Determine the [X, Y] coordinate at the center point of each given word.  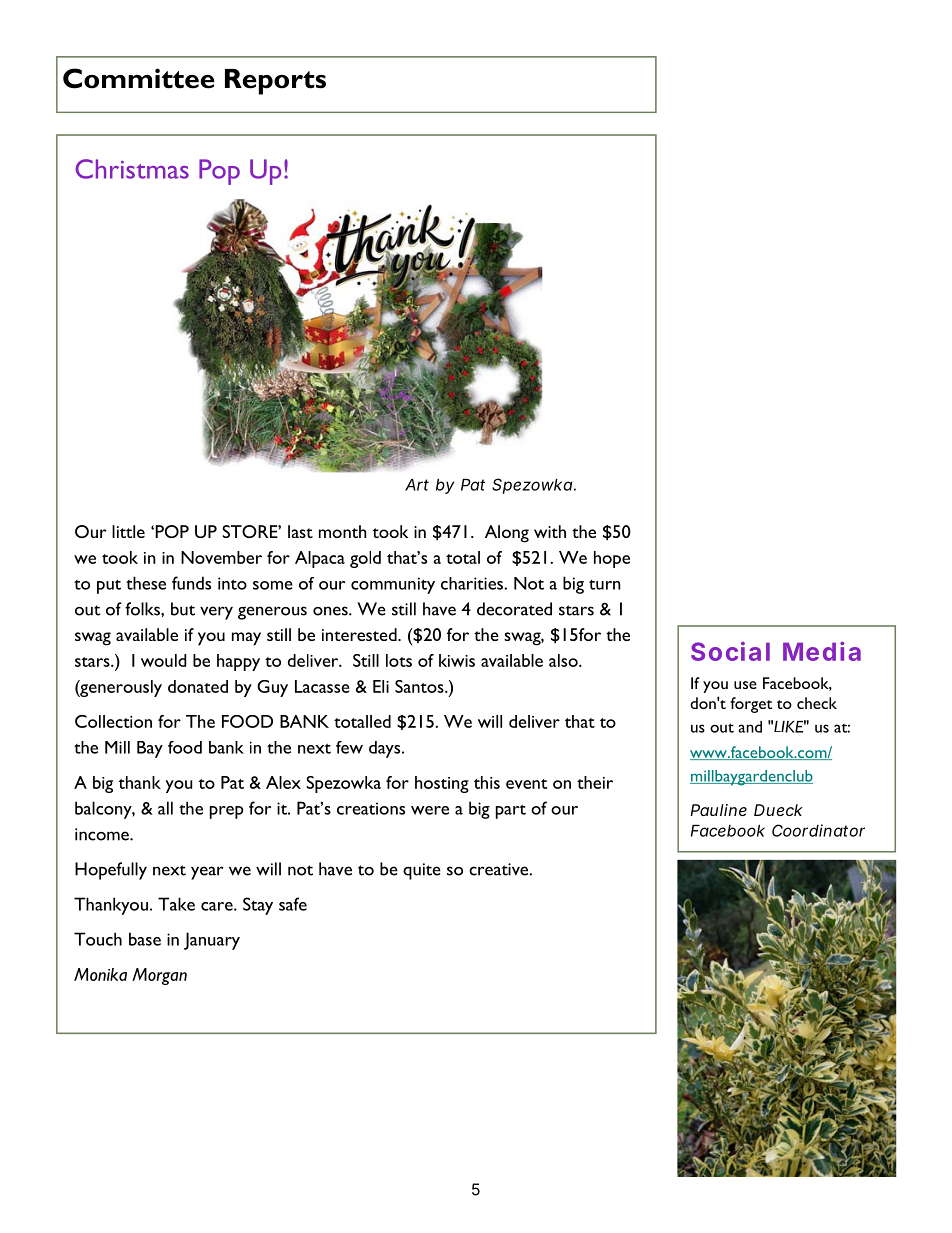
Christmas [132, 169]
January [212, 941]
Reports [275, 82]
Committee [139, 78]
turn [605, 585]
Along [507, 534]
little [128, 531]
